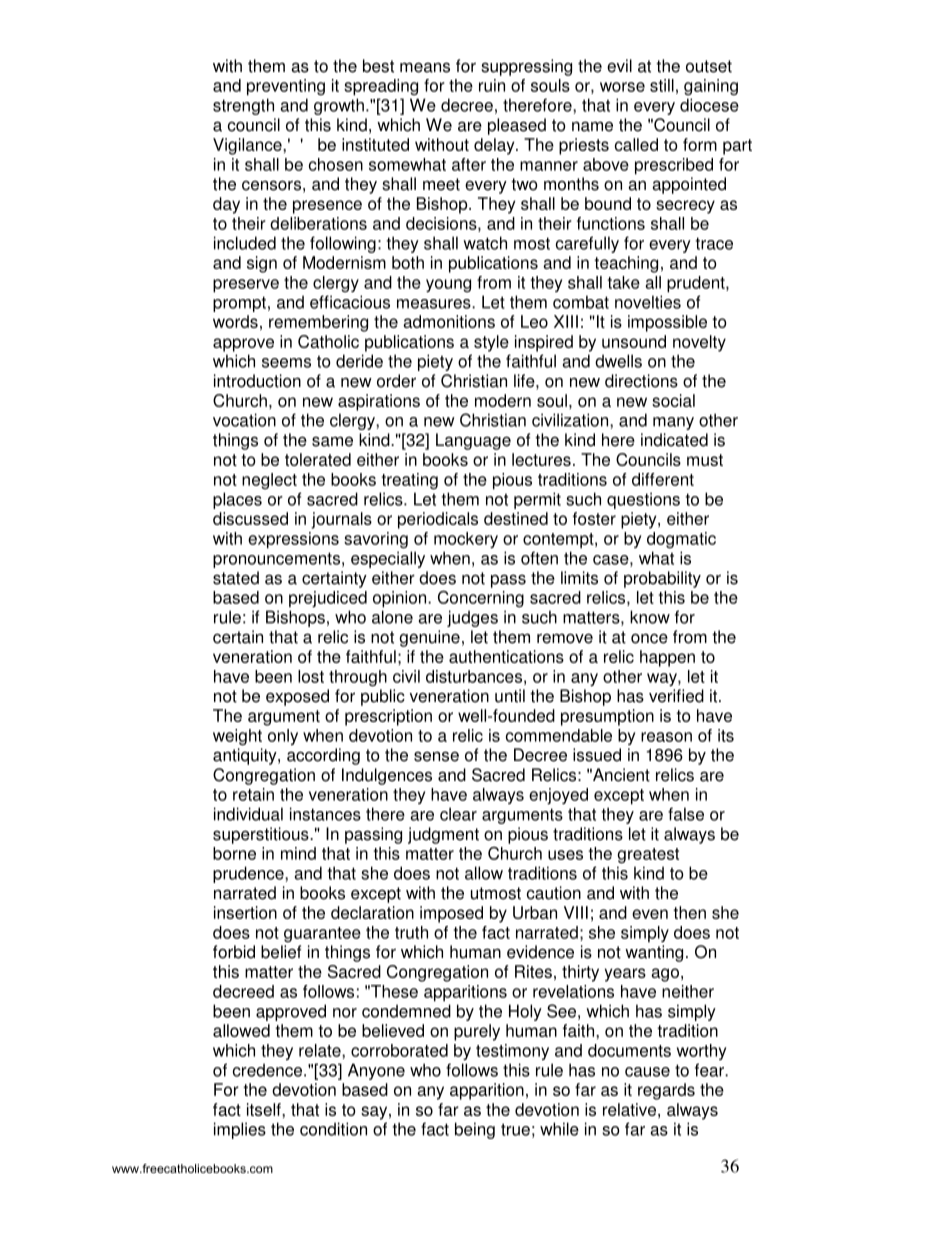 This screenshot has width=952, height=1233. What do you see at coordinates (491, 343) in the screenshot?
I see `style` at bounding box center [491, 343].
